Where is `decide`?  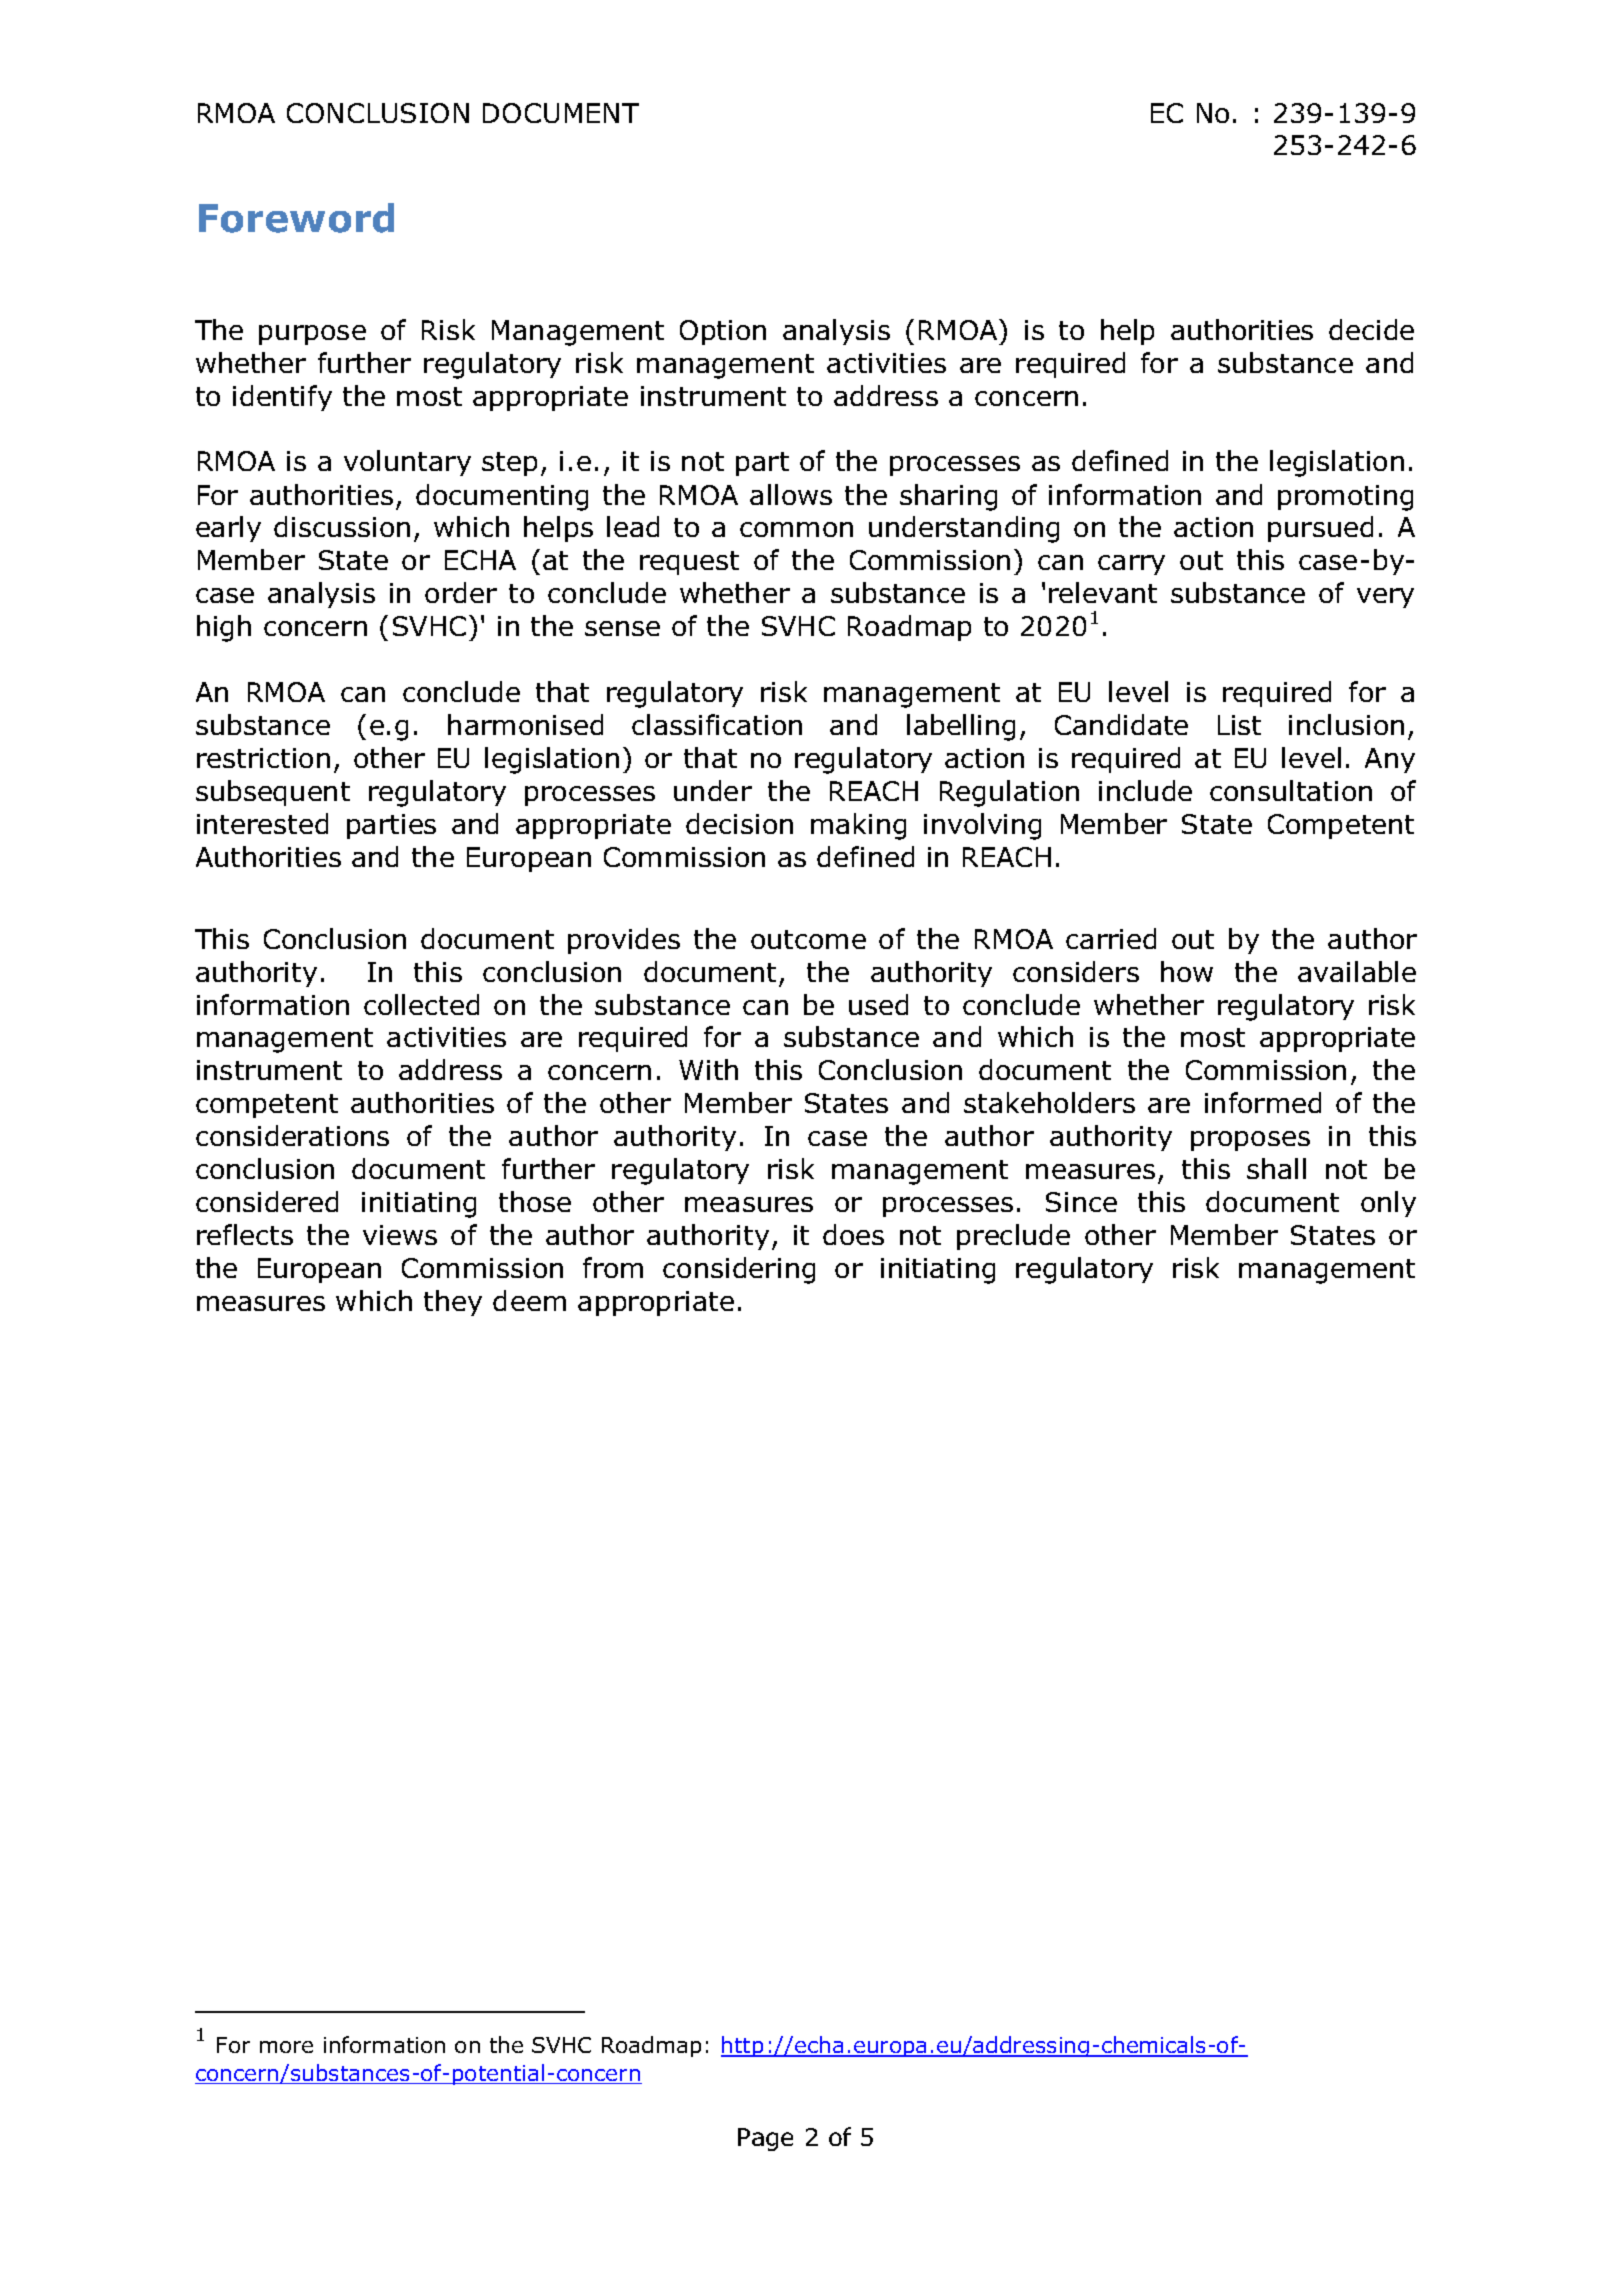
decide is located at coordinates (1371, 329).
